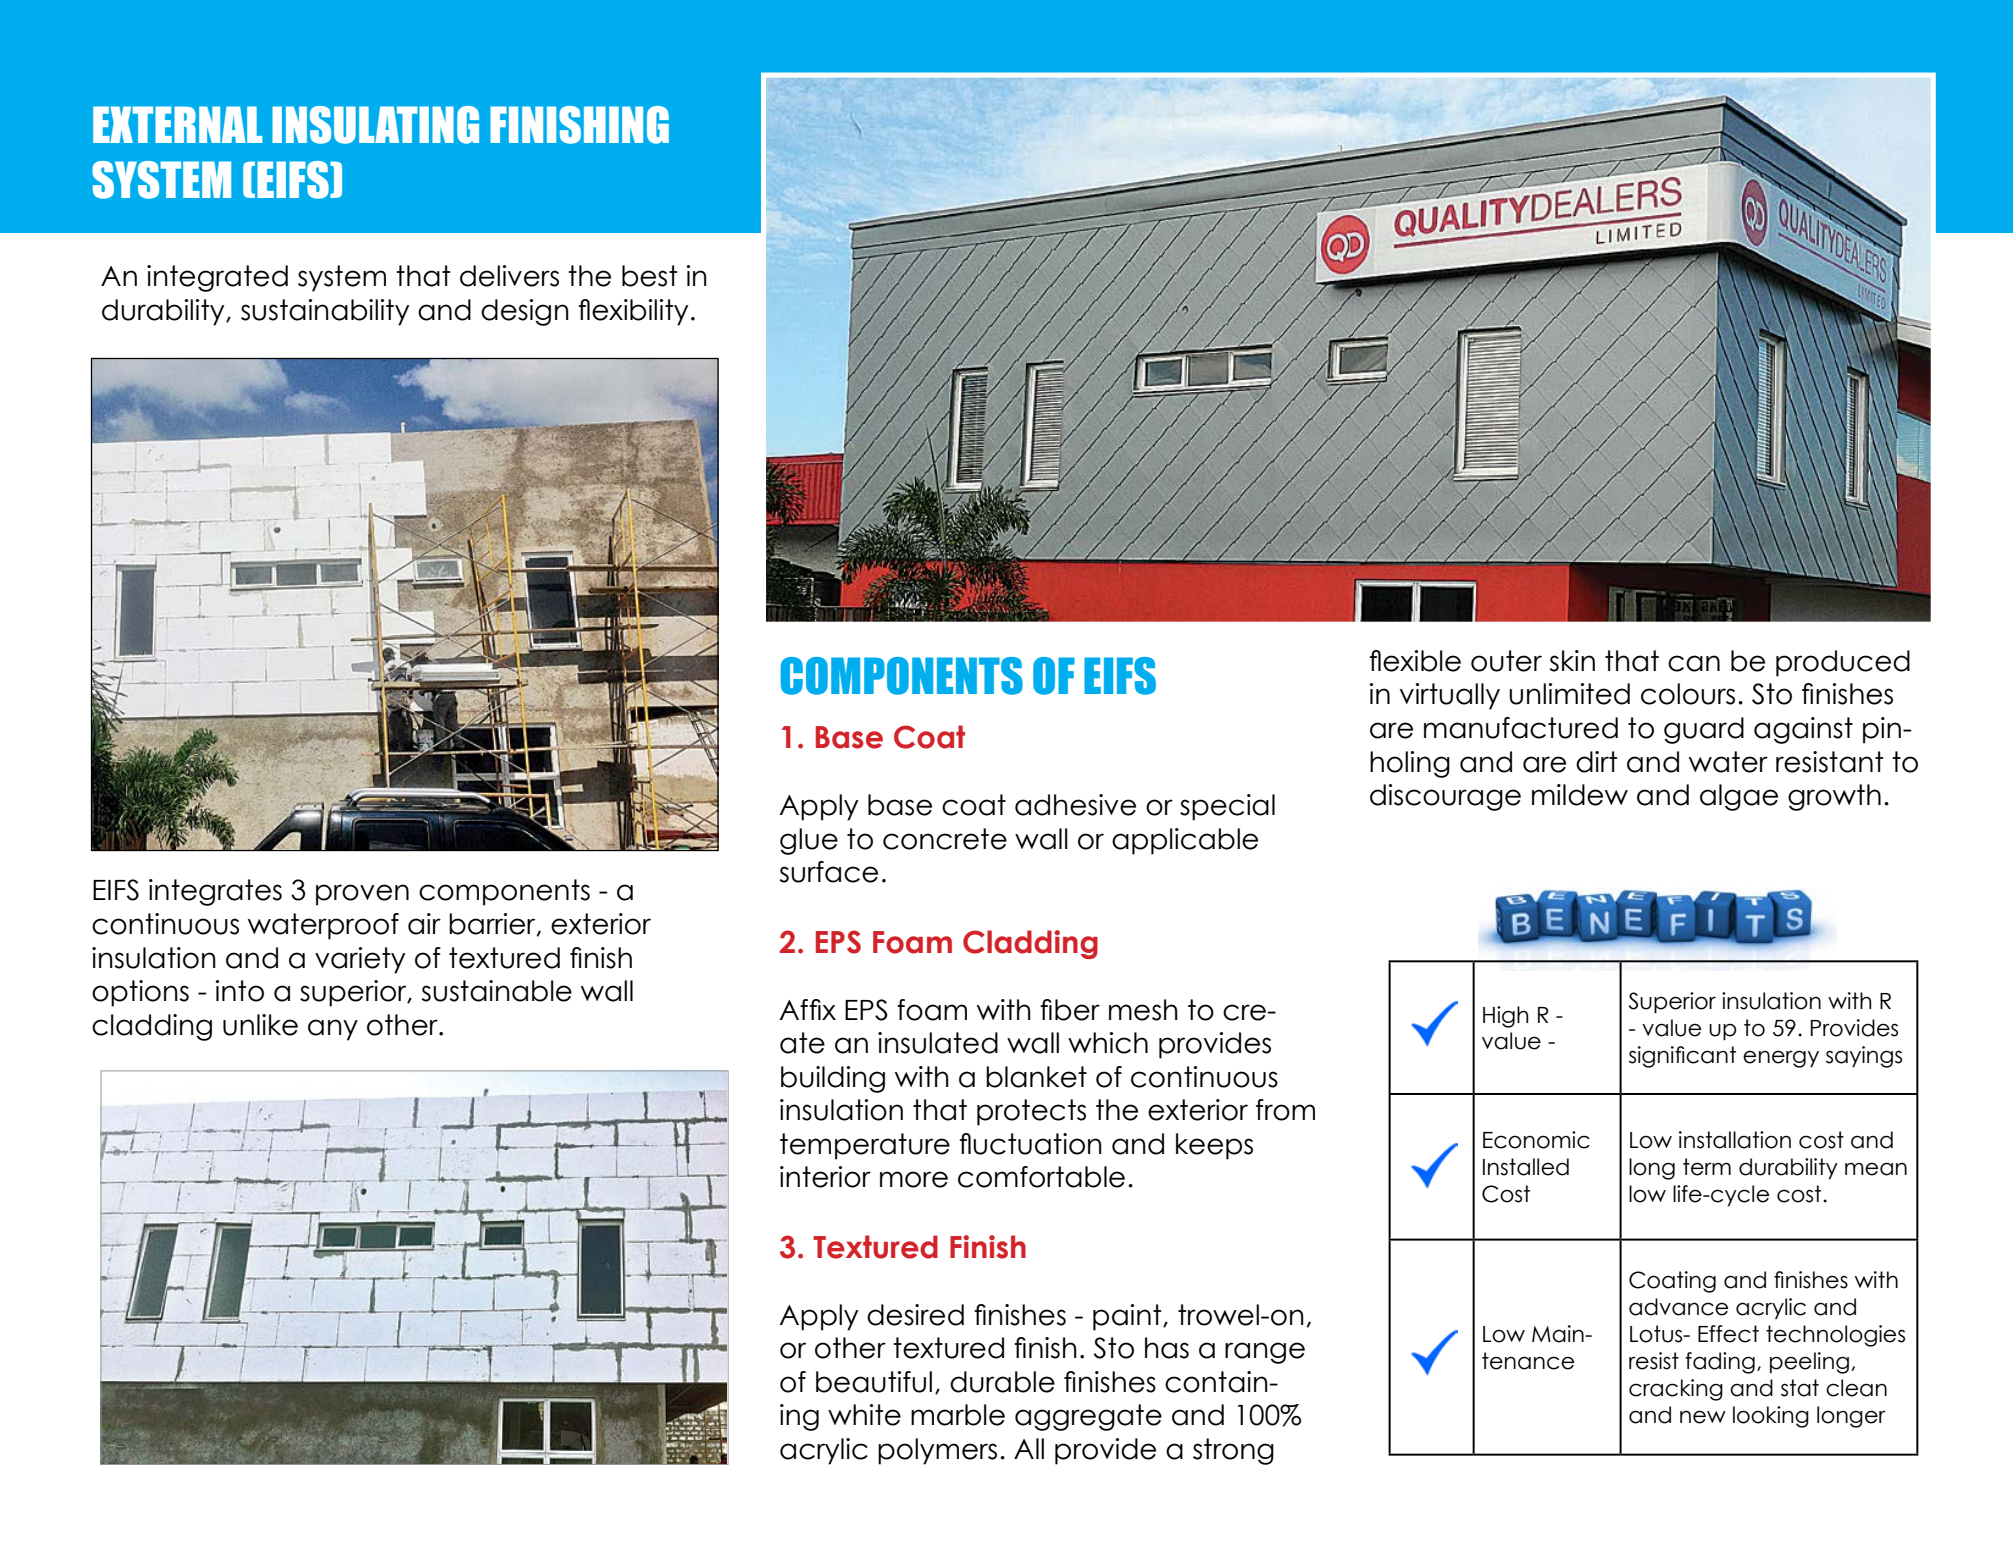  I want to click on algae, so click(1739, 797).
